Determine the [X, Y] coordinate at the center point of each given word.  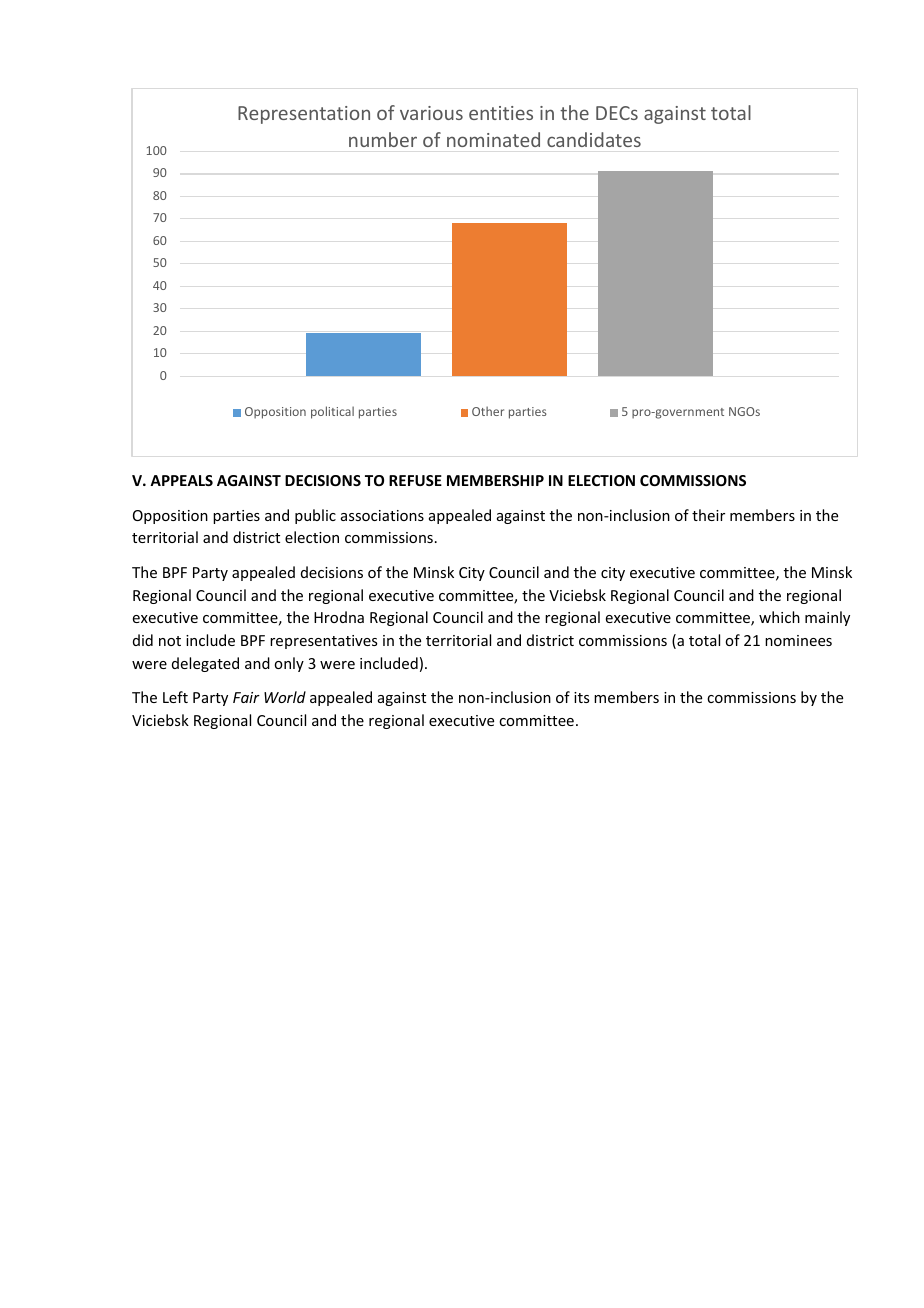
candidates [594, 139]
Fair [246, 697]
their [708, 515]
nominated [493, 139]
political [332, 412]
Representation [304, 115]
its [581, 697]
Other [488, 411]
